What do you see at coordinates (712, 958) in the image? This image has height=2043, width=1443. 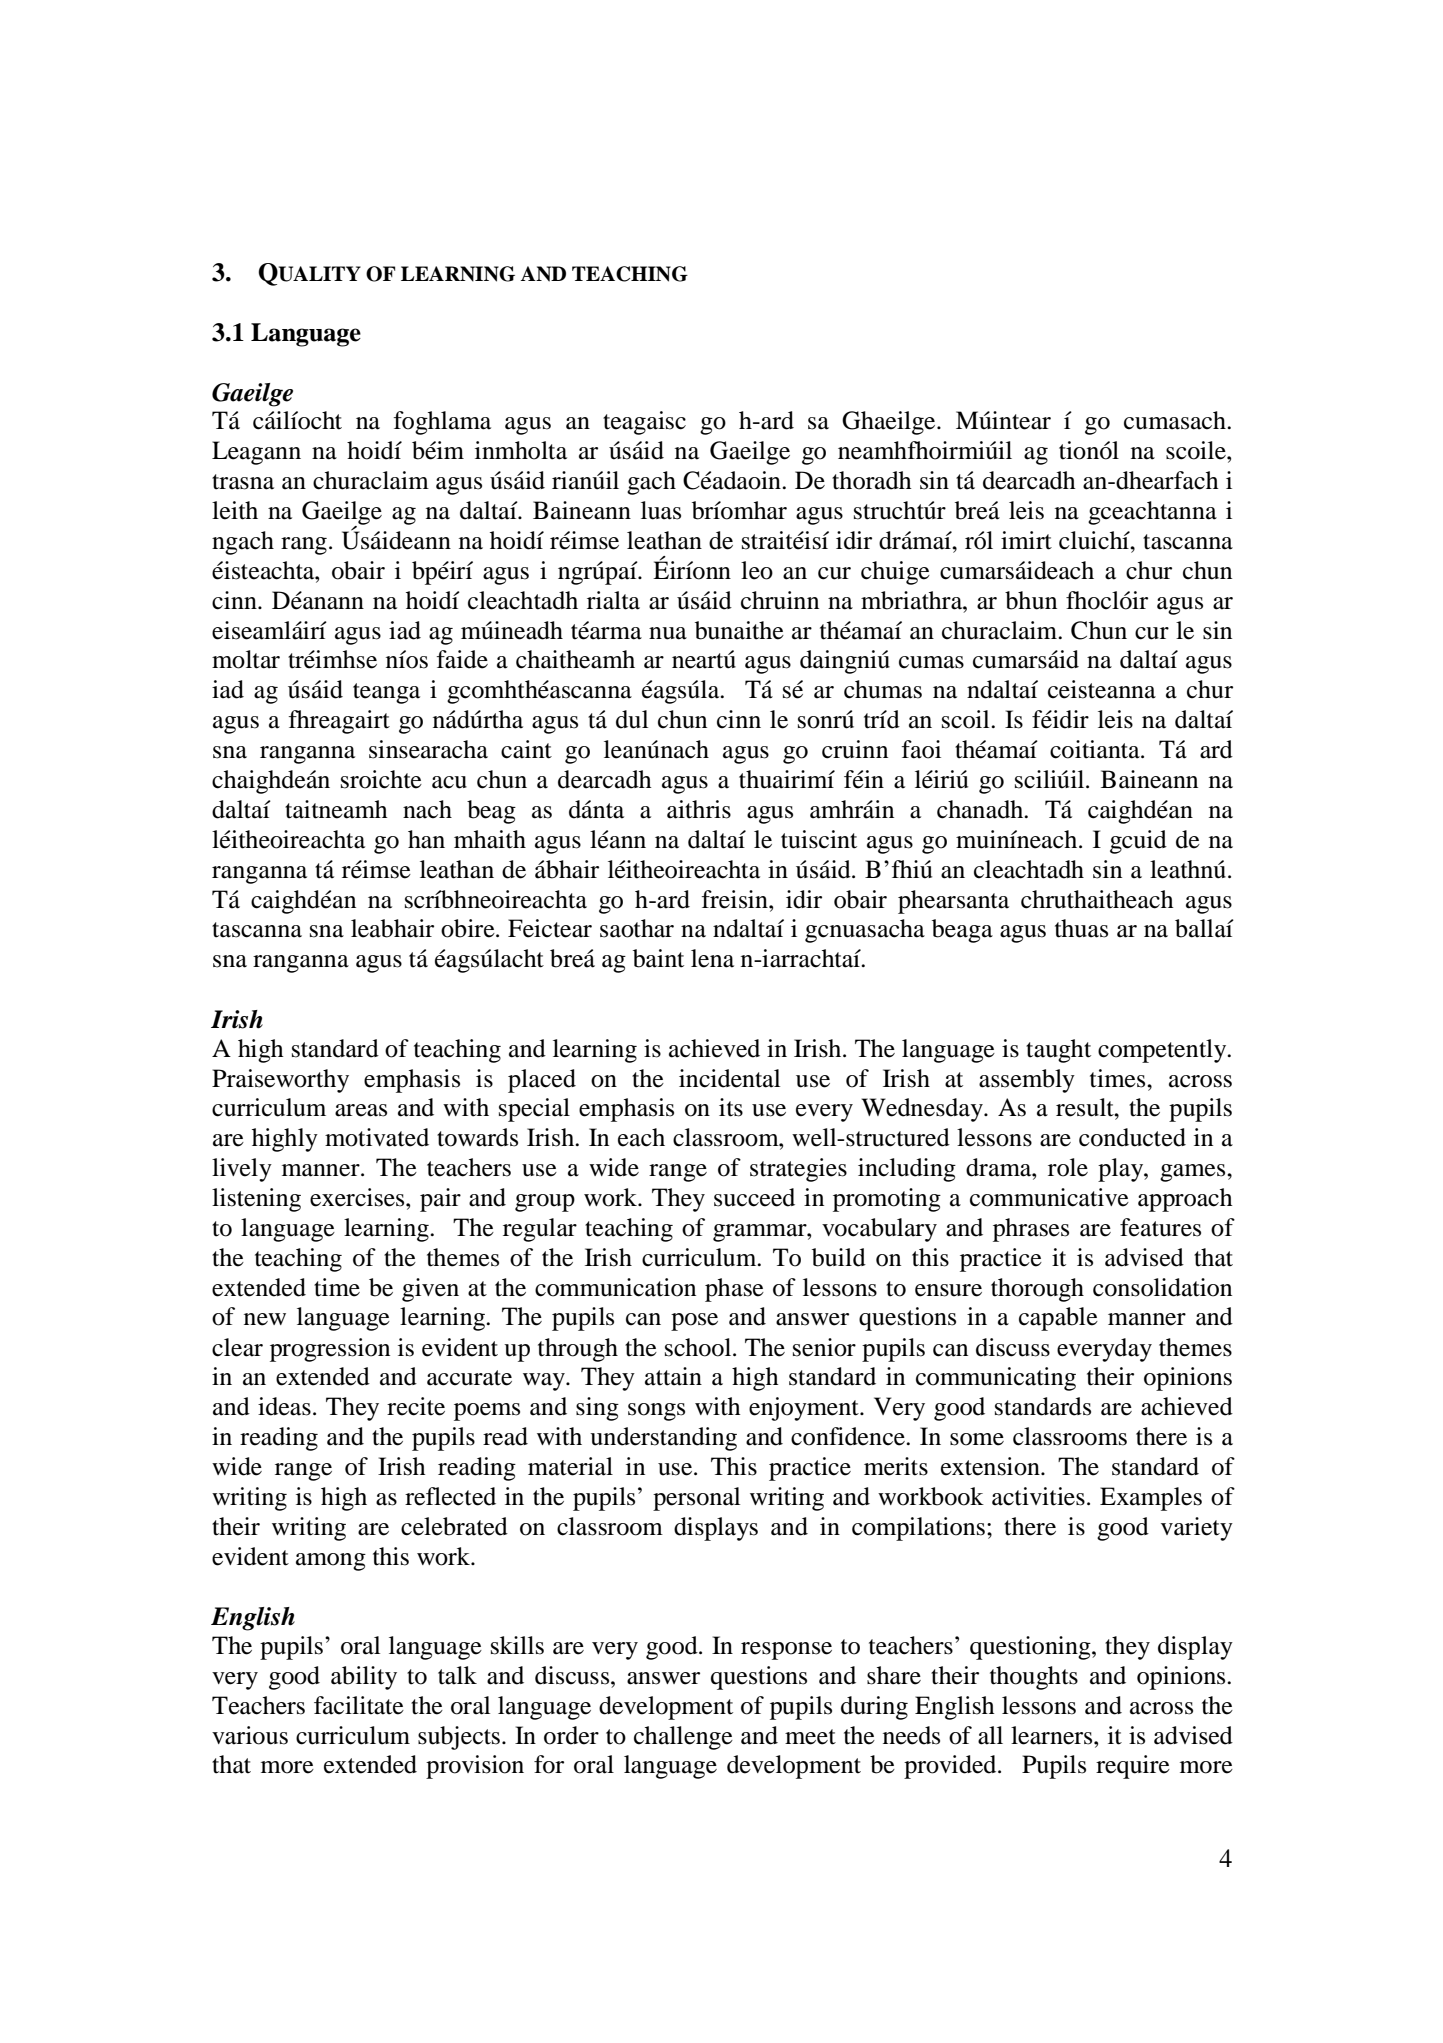 I see `lena` at bounding box center [712, 958].
